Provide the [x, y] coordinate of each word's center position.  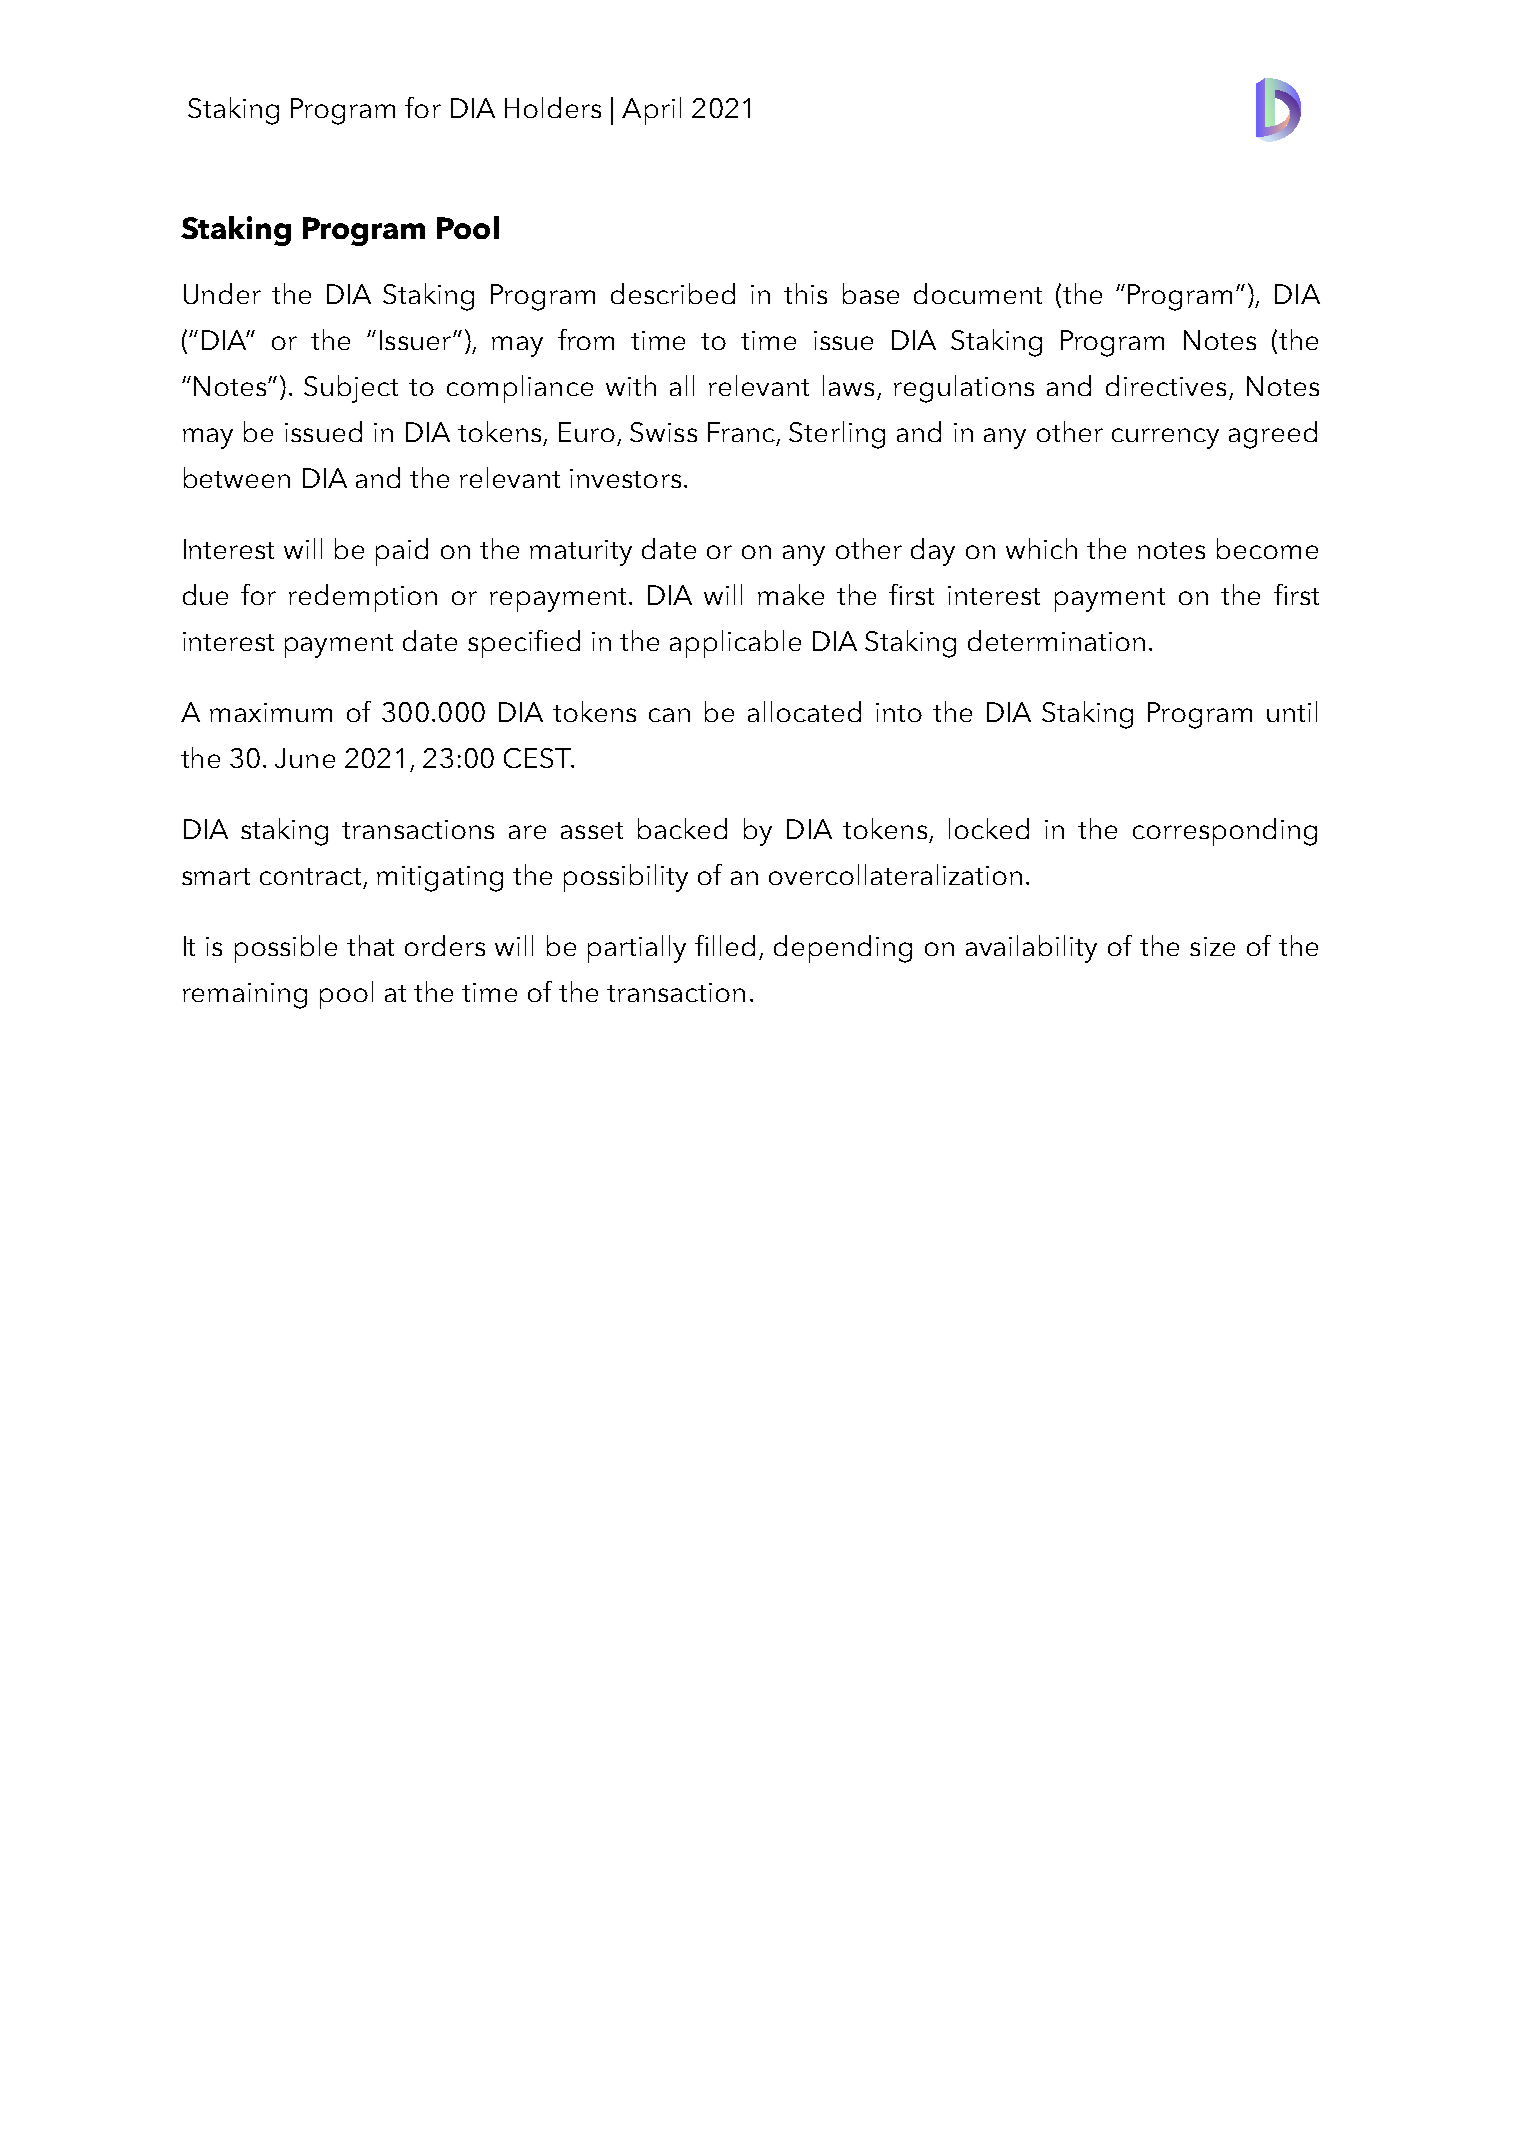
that [370, 945]
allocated [804, 711]
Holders [553, 107]
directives [1166, 385]
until [1292, 711]
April [651, 111]
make [791, 594]
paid [402, 552]
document [978, 293]
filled [725, 945]
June [305, 758]
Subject [351, 389]
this [805, 293]
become [1267, 548]
